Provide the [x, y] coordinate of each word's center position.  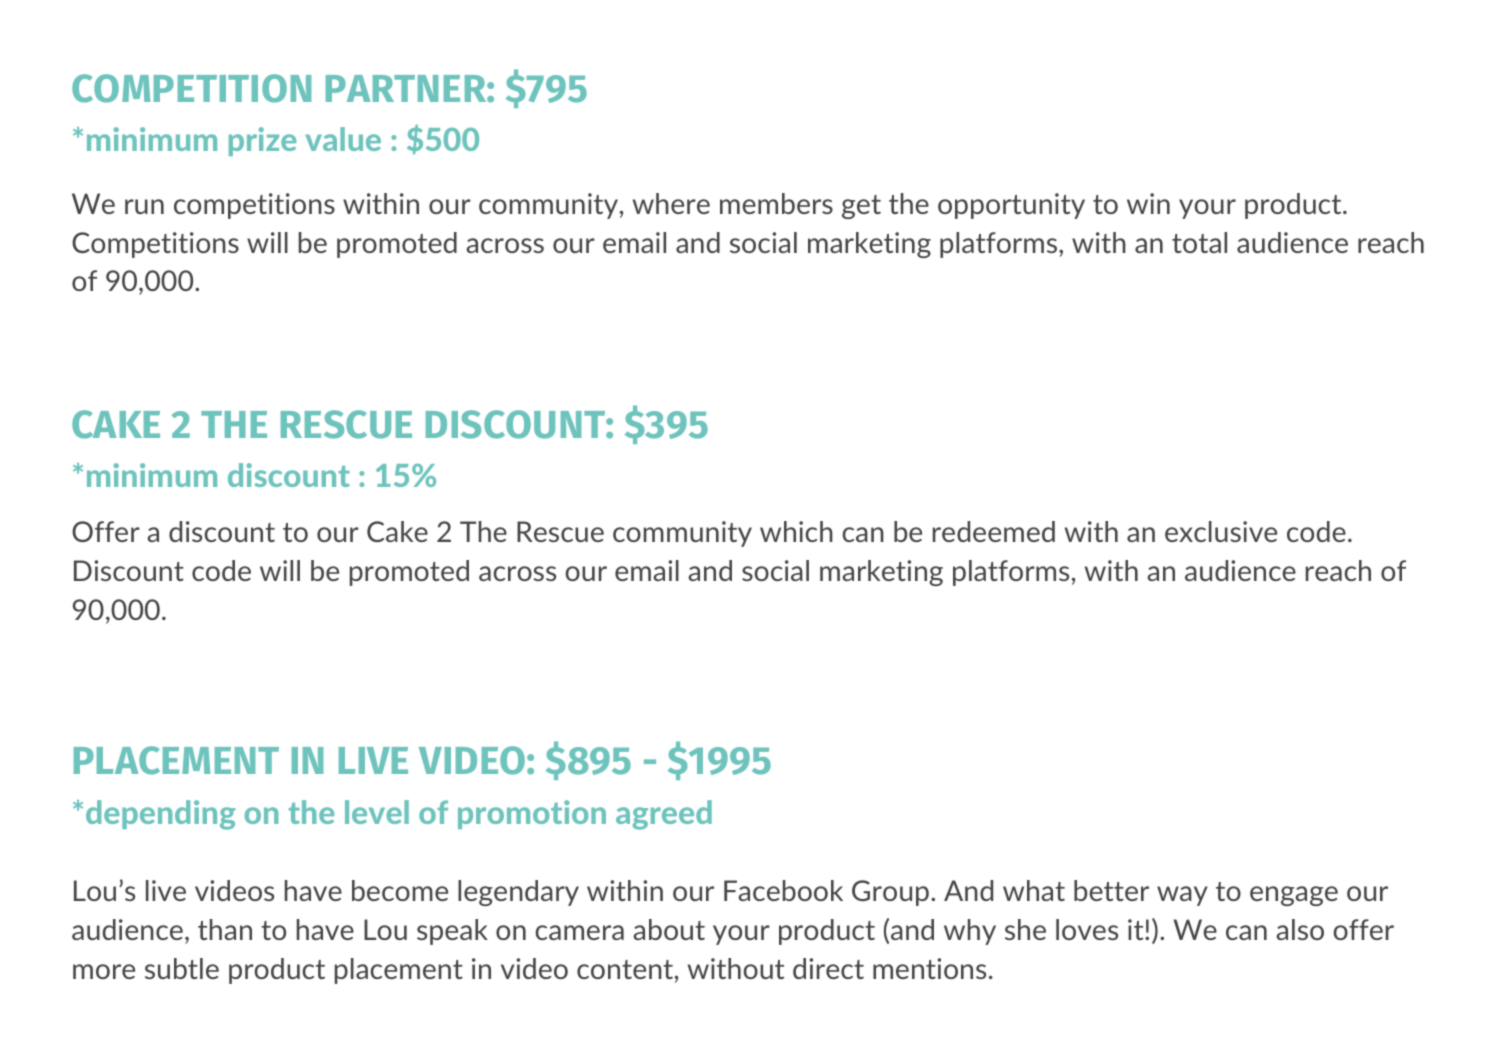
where [671, 203]
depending [161, 815]
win [1148, 203]
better [1111, 890]
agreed [664, 815]
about [669, 929]
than [225, 929]
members [776, 203]
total [1199, 242]
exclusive [1221, 531]
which [796, 531]
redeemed [994, 531]
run [144, 206]
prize [262, 141]
